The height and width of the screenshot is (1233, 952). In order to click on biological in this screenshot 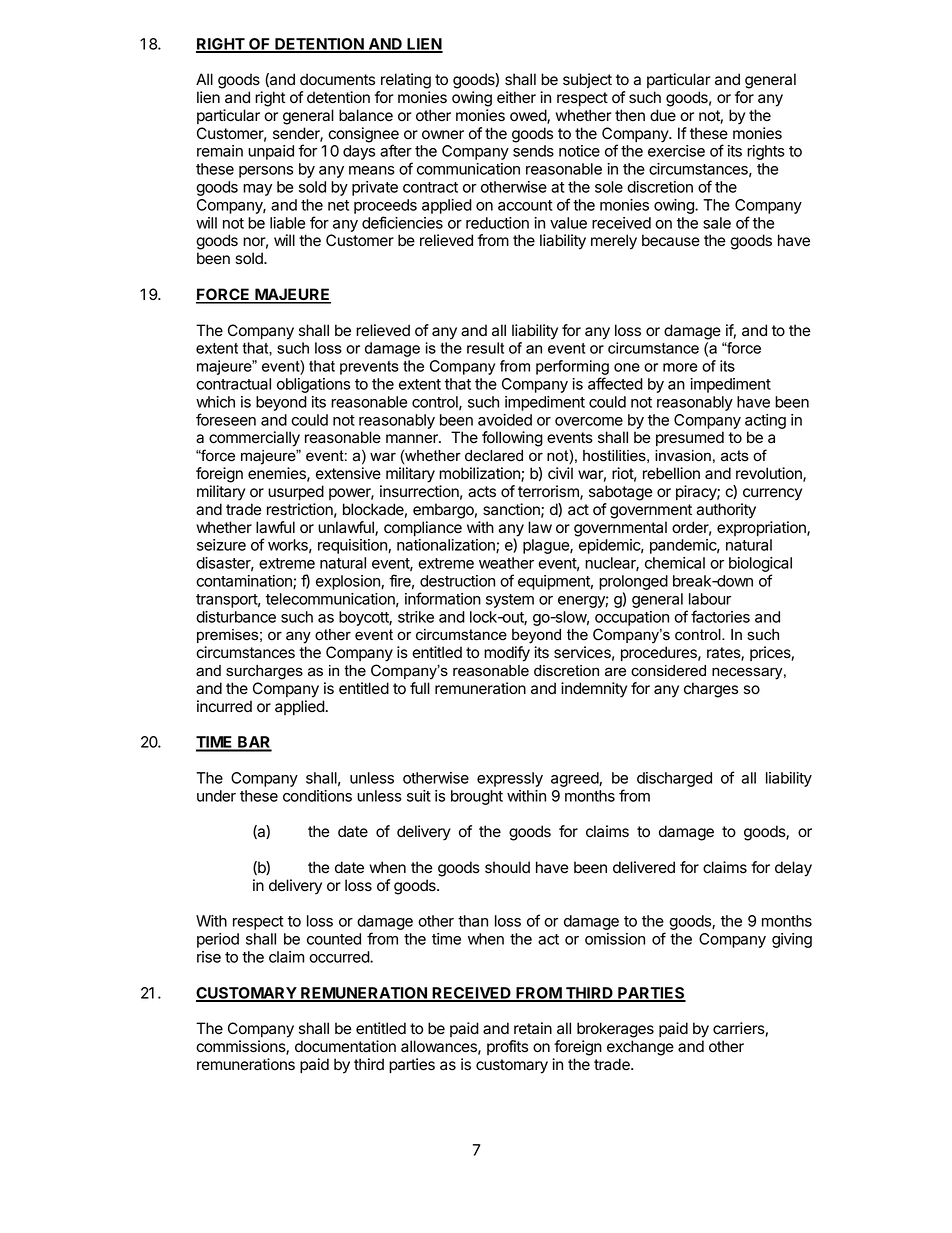, I will do `click(760, 566)`.
